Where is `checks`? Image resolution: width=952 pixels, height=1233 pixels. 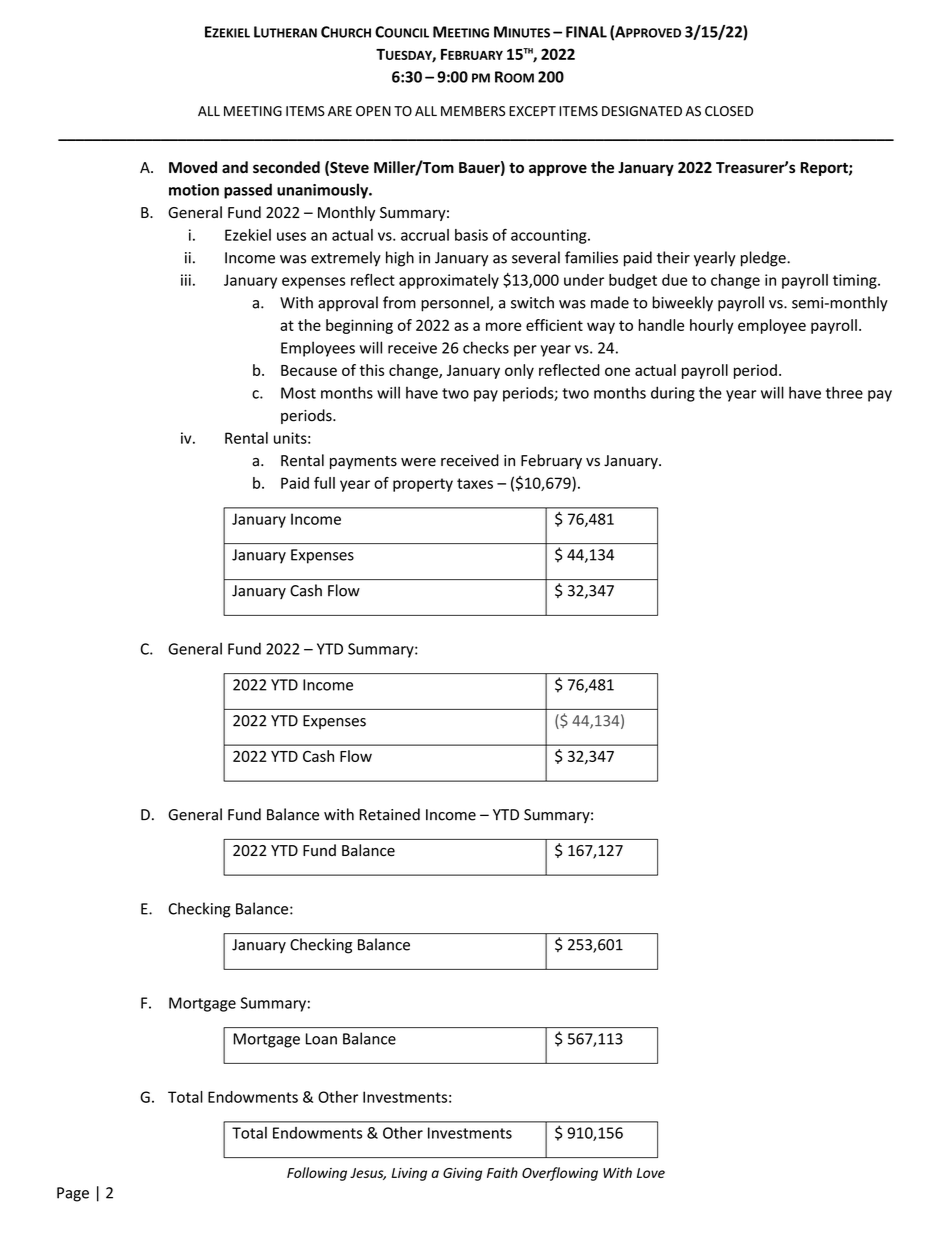 checks is located at coordinates (486, 347).
